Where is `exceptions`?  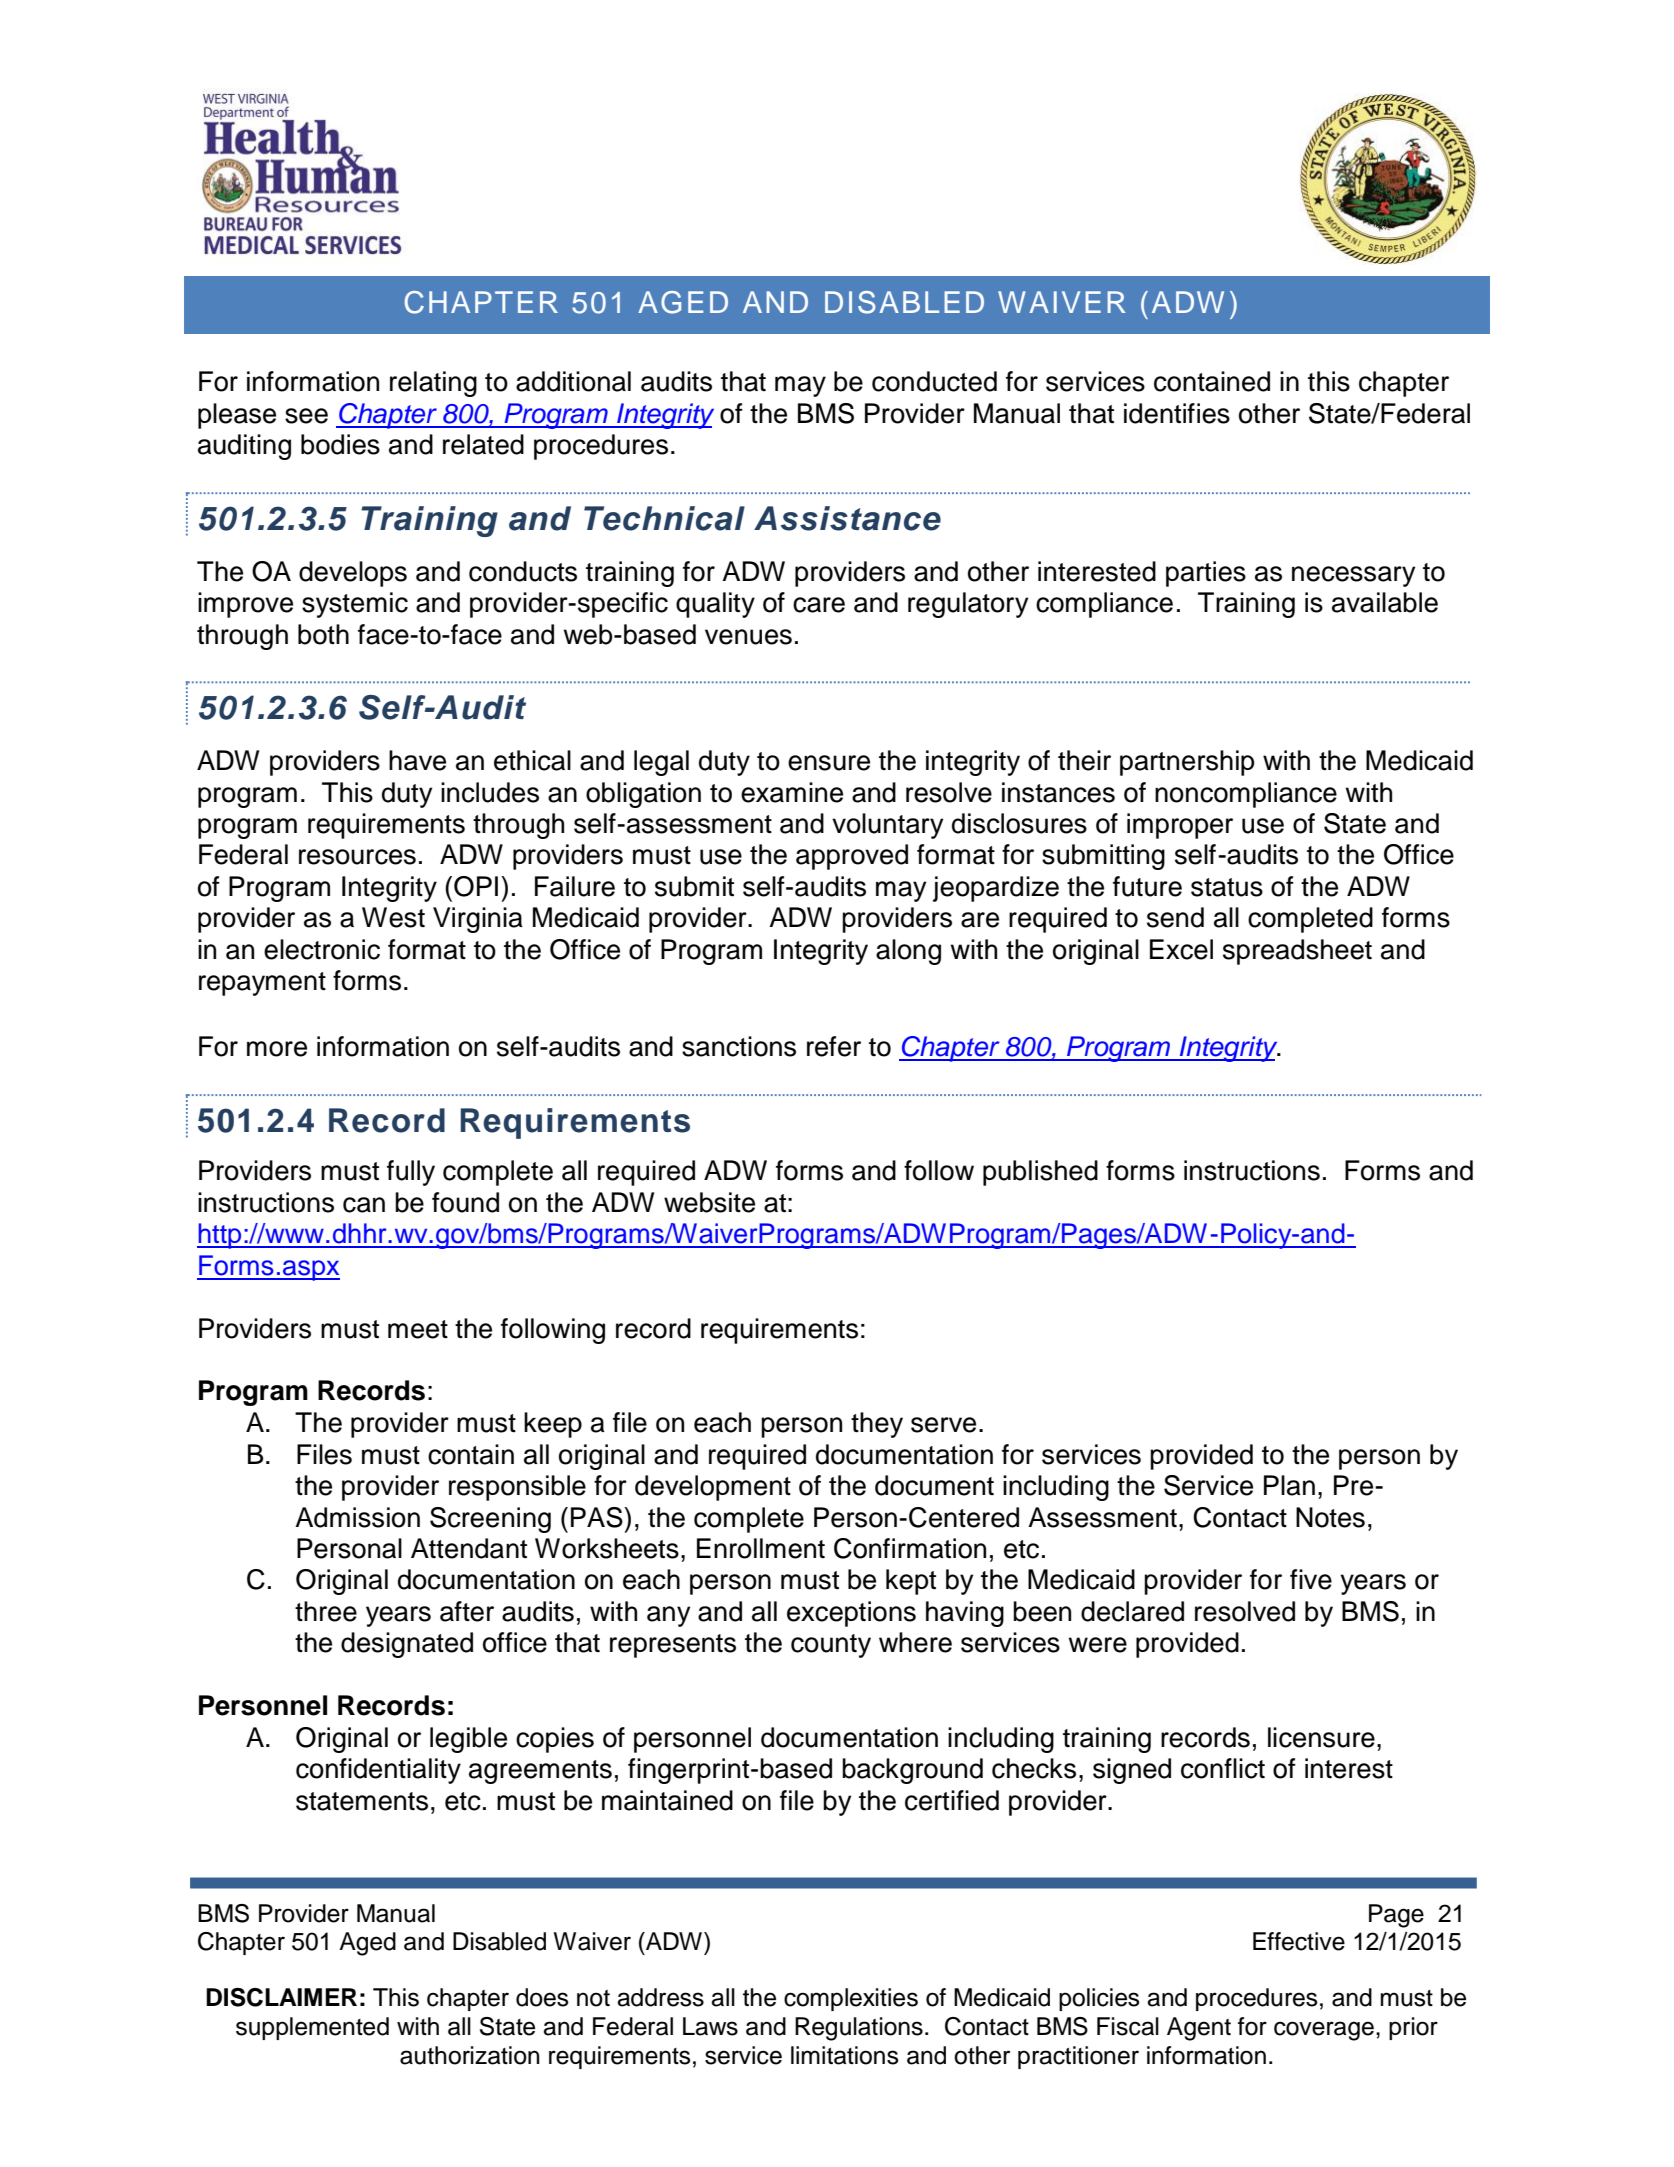
exceptions is located at coordinates (851, 1614).
